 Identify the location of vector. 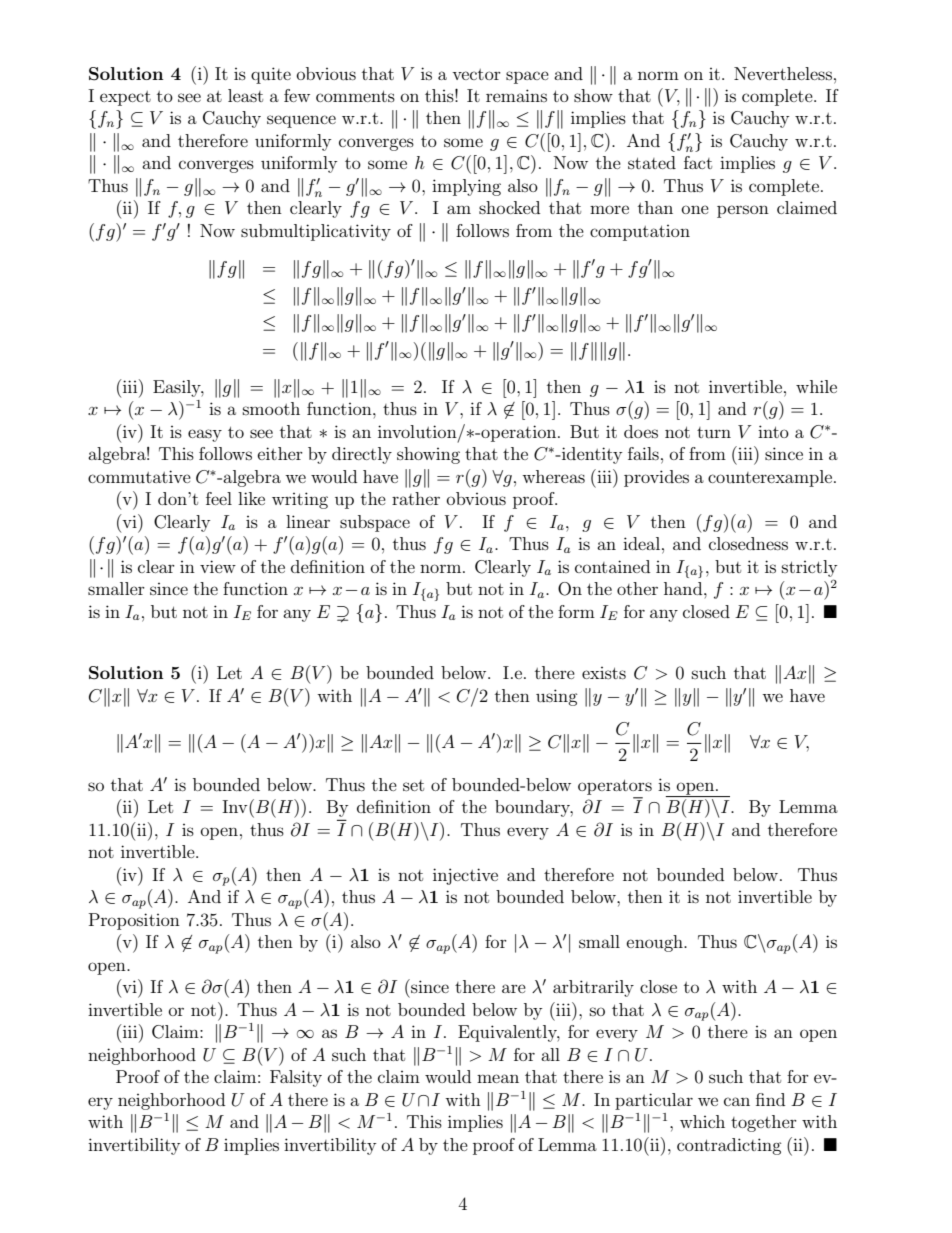
(476, 74).
